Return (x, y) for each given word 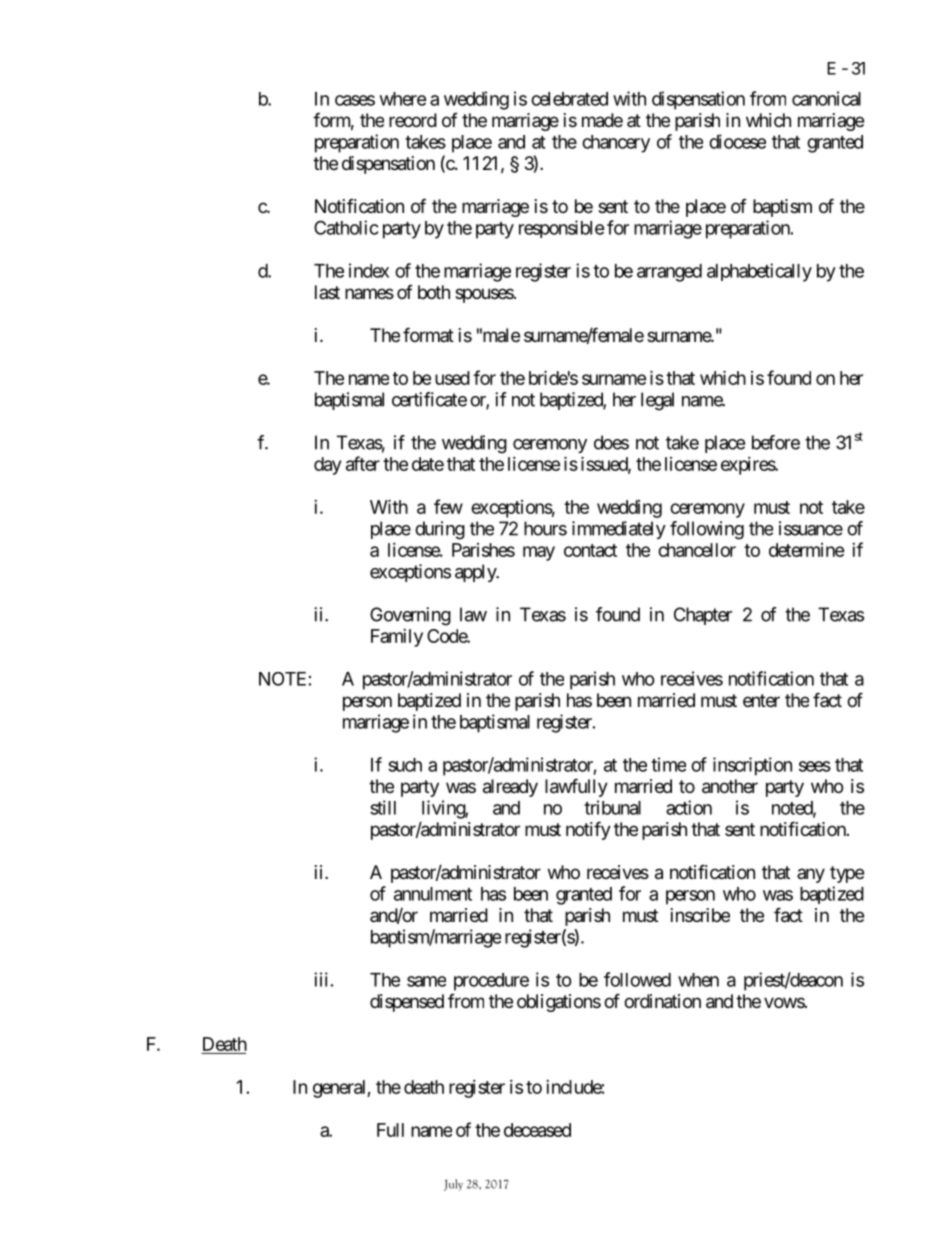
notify (588, 830)
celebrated (569, 99)
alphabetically (759, 272)
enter (761, 700)
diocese (737, 141)
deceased (537, 1130)
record (413, 120)
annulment (433, 894)
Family (397, 638)
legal (657, 401)
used (452, 378)
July (453, 1185)
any (811, 875)
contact (590, 550)
